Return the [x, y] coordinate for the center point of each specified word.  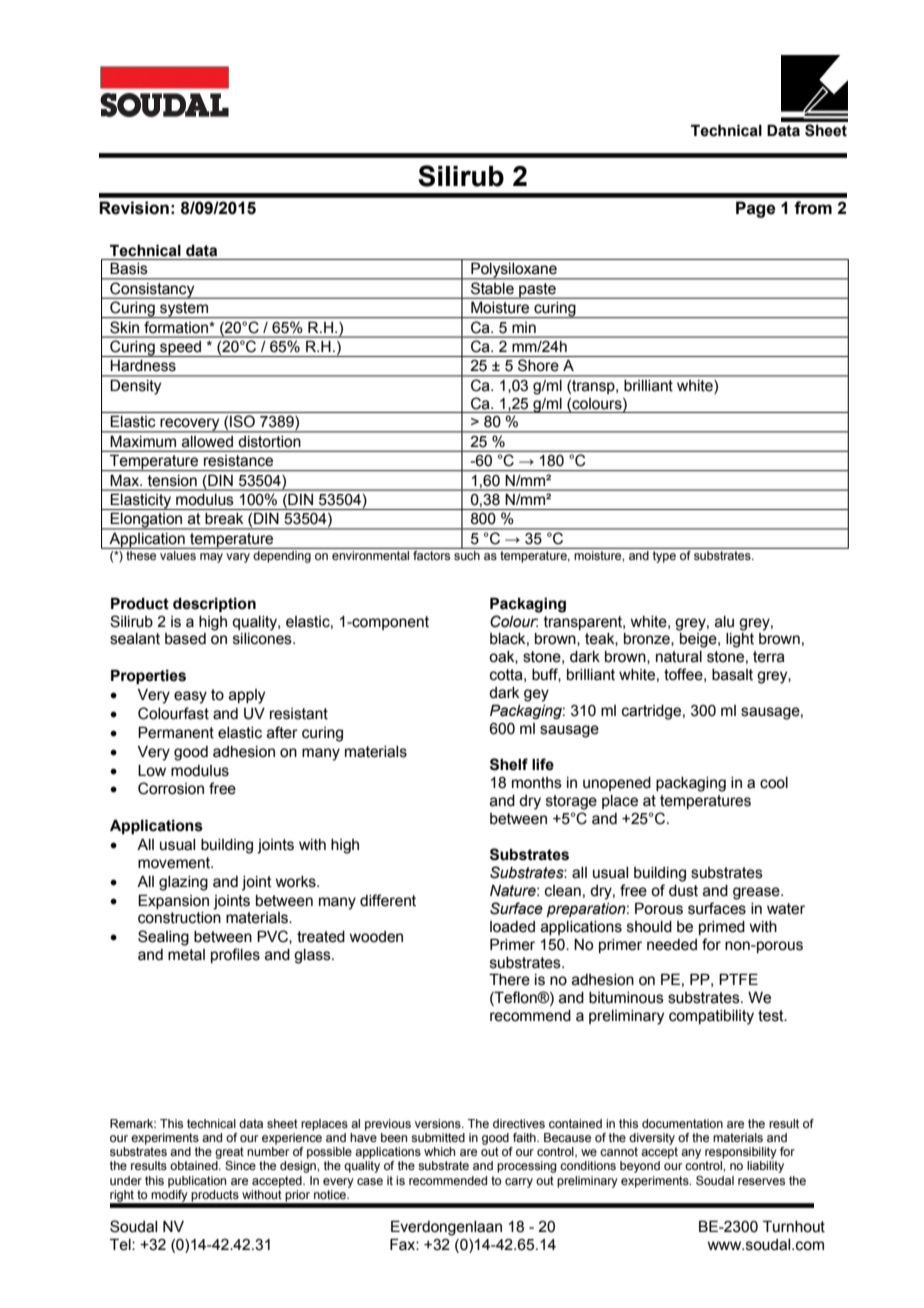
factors [431, 555]
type [664, 557]
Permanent [176, 732]
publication [197, 1182]
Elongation [147, 521]
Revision [134, 208]
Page [756, 209]
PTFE [738, 979]
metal [186, 955]
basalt [732, 675]
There [509, 979]
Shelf [509, 764]
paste [537, 291]
